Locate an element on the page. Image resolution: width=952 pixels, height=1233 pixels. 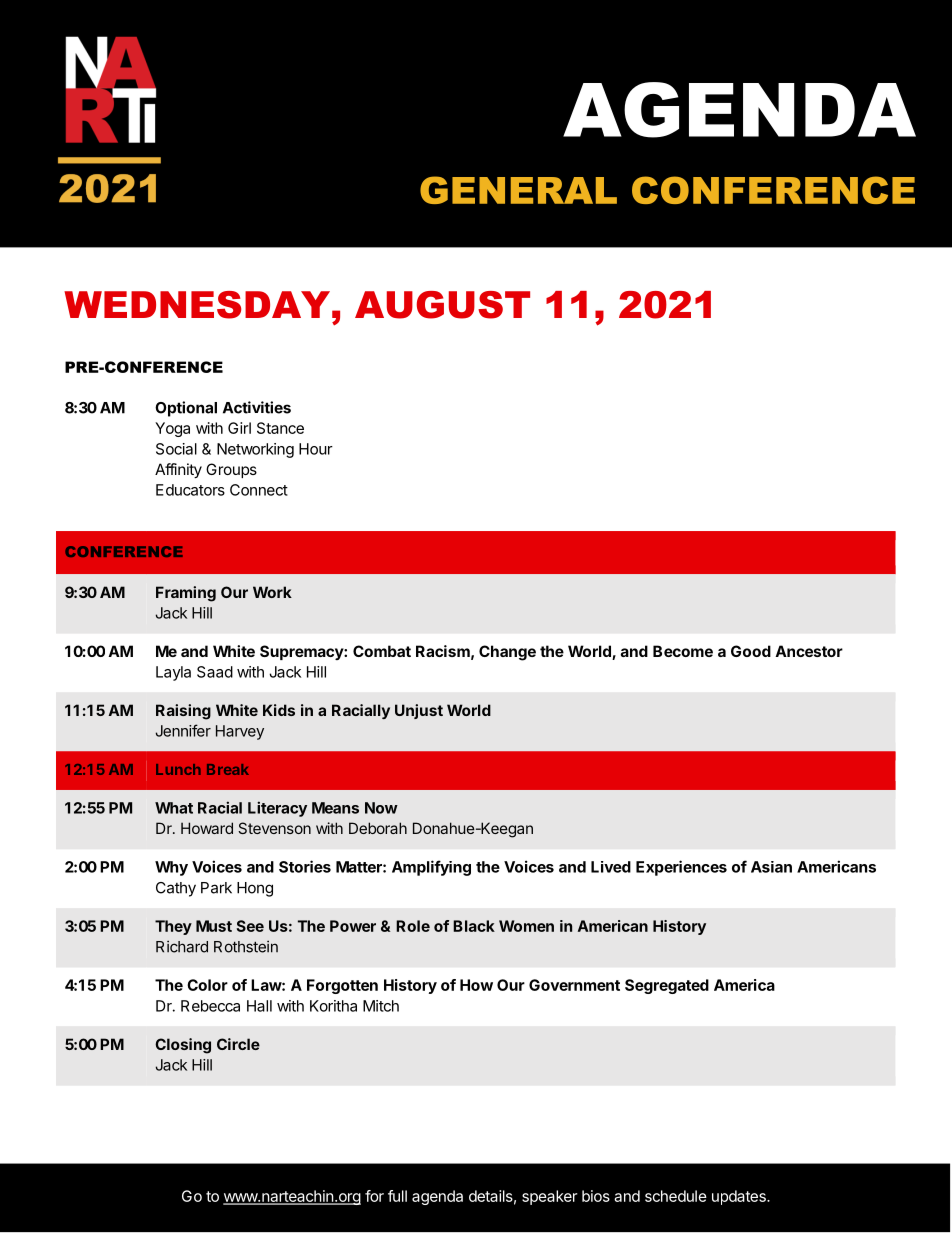
Hour is located at coordinates (316, 449).
